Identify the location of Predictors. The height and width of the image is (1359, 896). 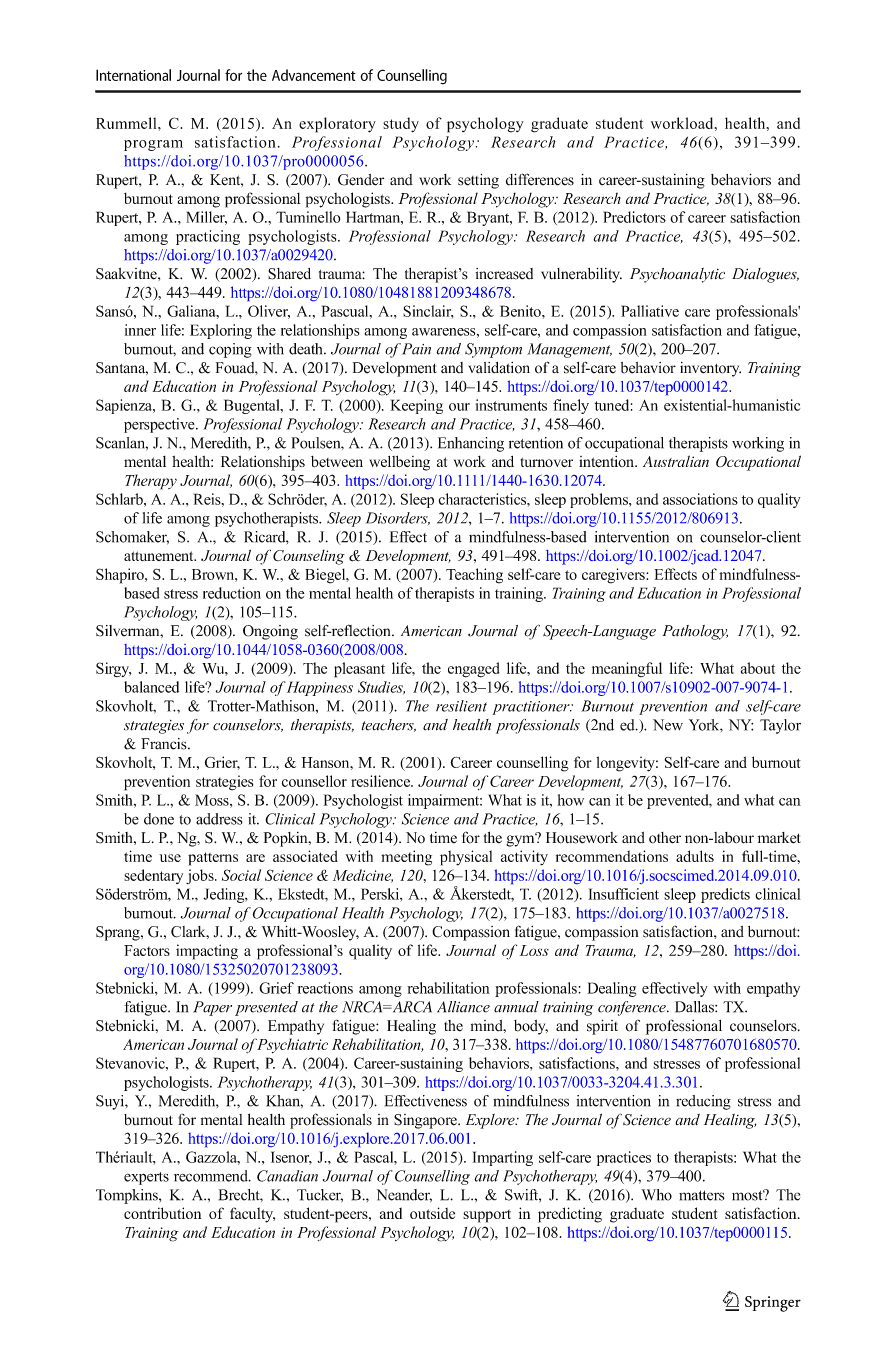
(634, 217).
